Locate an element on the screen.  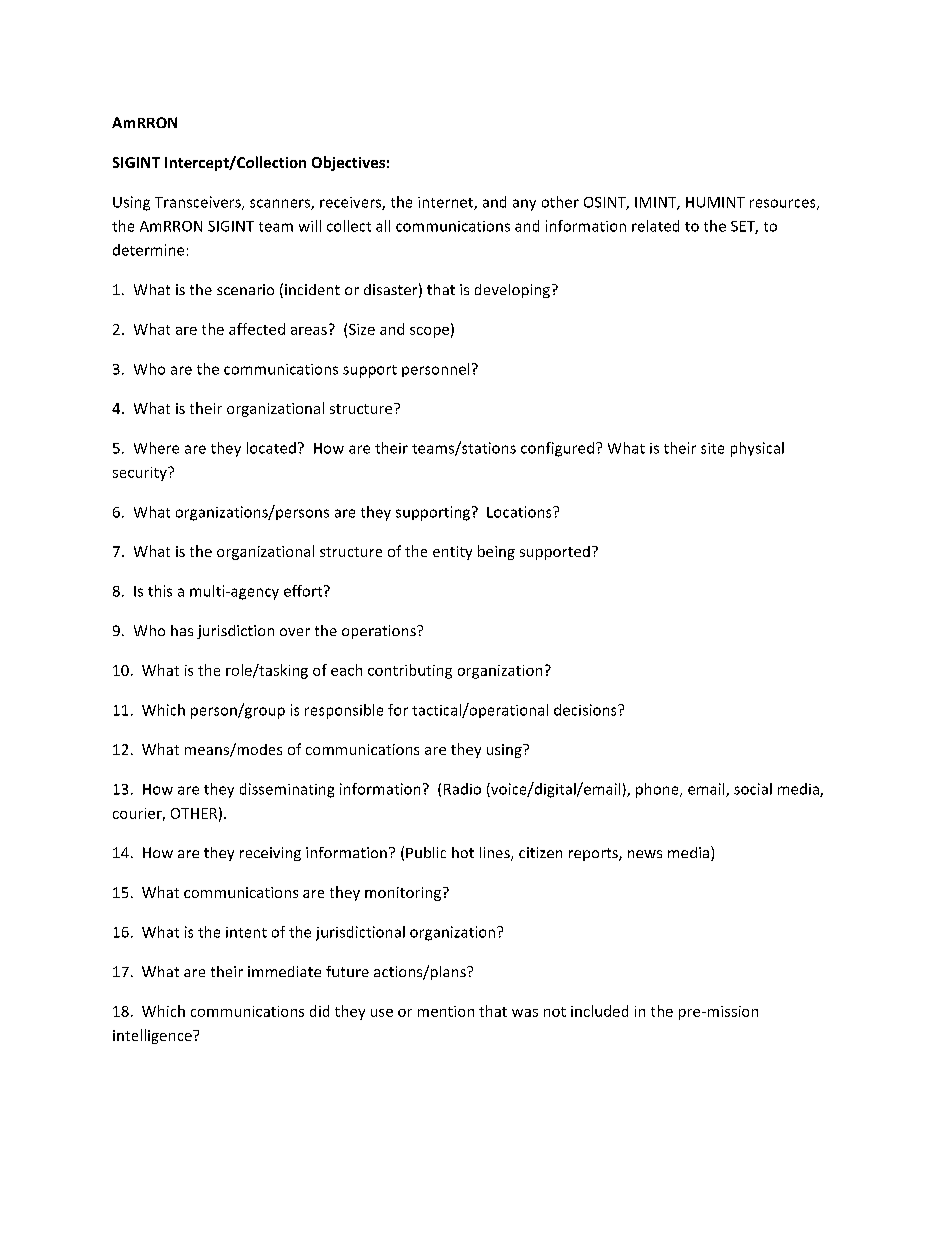
mention is located at coordinates (446, 1011).
